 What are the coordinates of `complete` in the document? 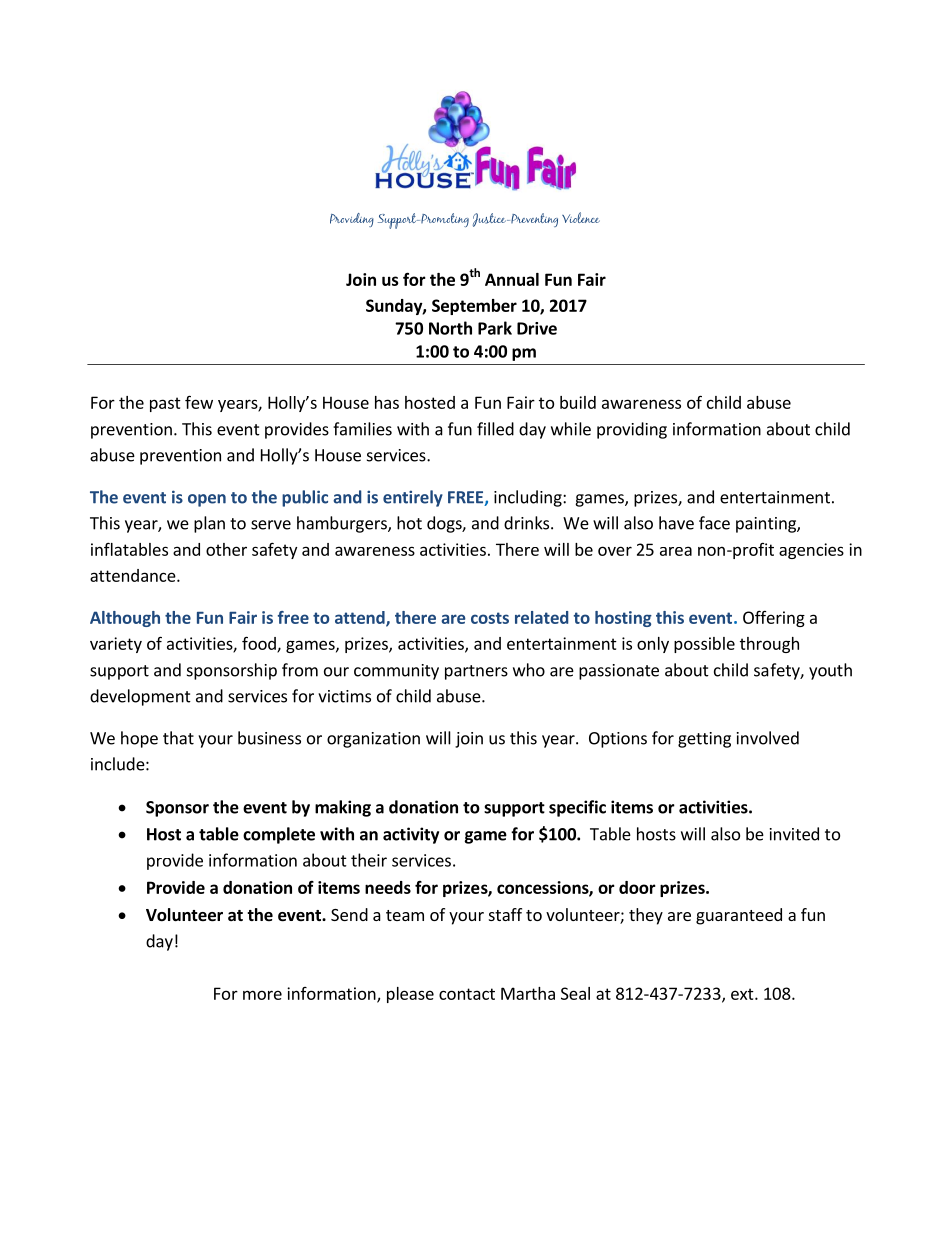 It's located at (279, 835).
